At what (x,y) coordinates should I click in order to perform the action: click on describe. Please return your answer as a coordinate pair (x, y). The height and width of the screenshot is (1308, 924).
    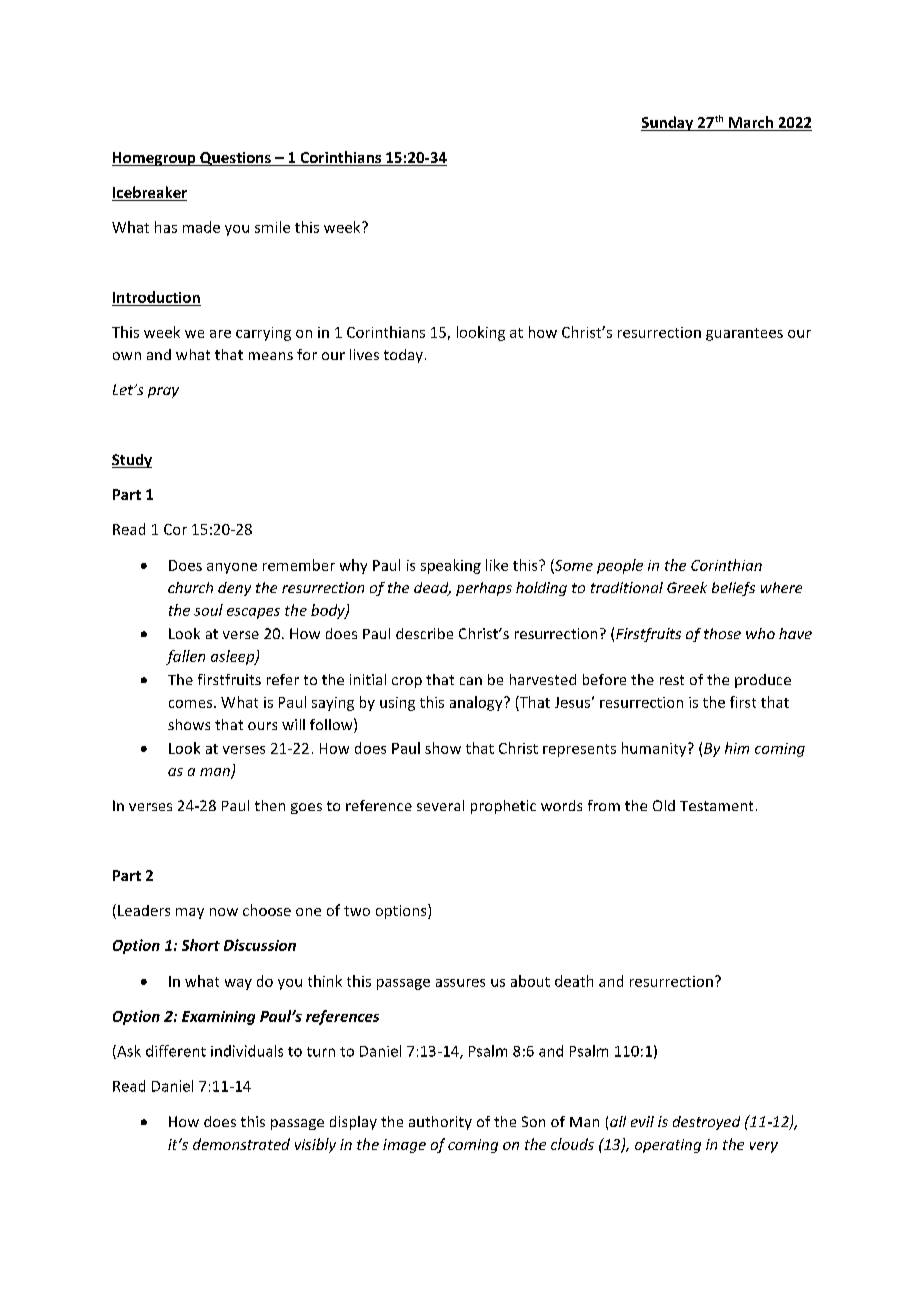
    Looking at the image, I should click on (424, 633).
